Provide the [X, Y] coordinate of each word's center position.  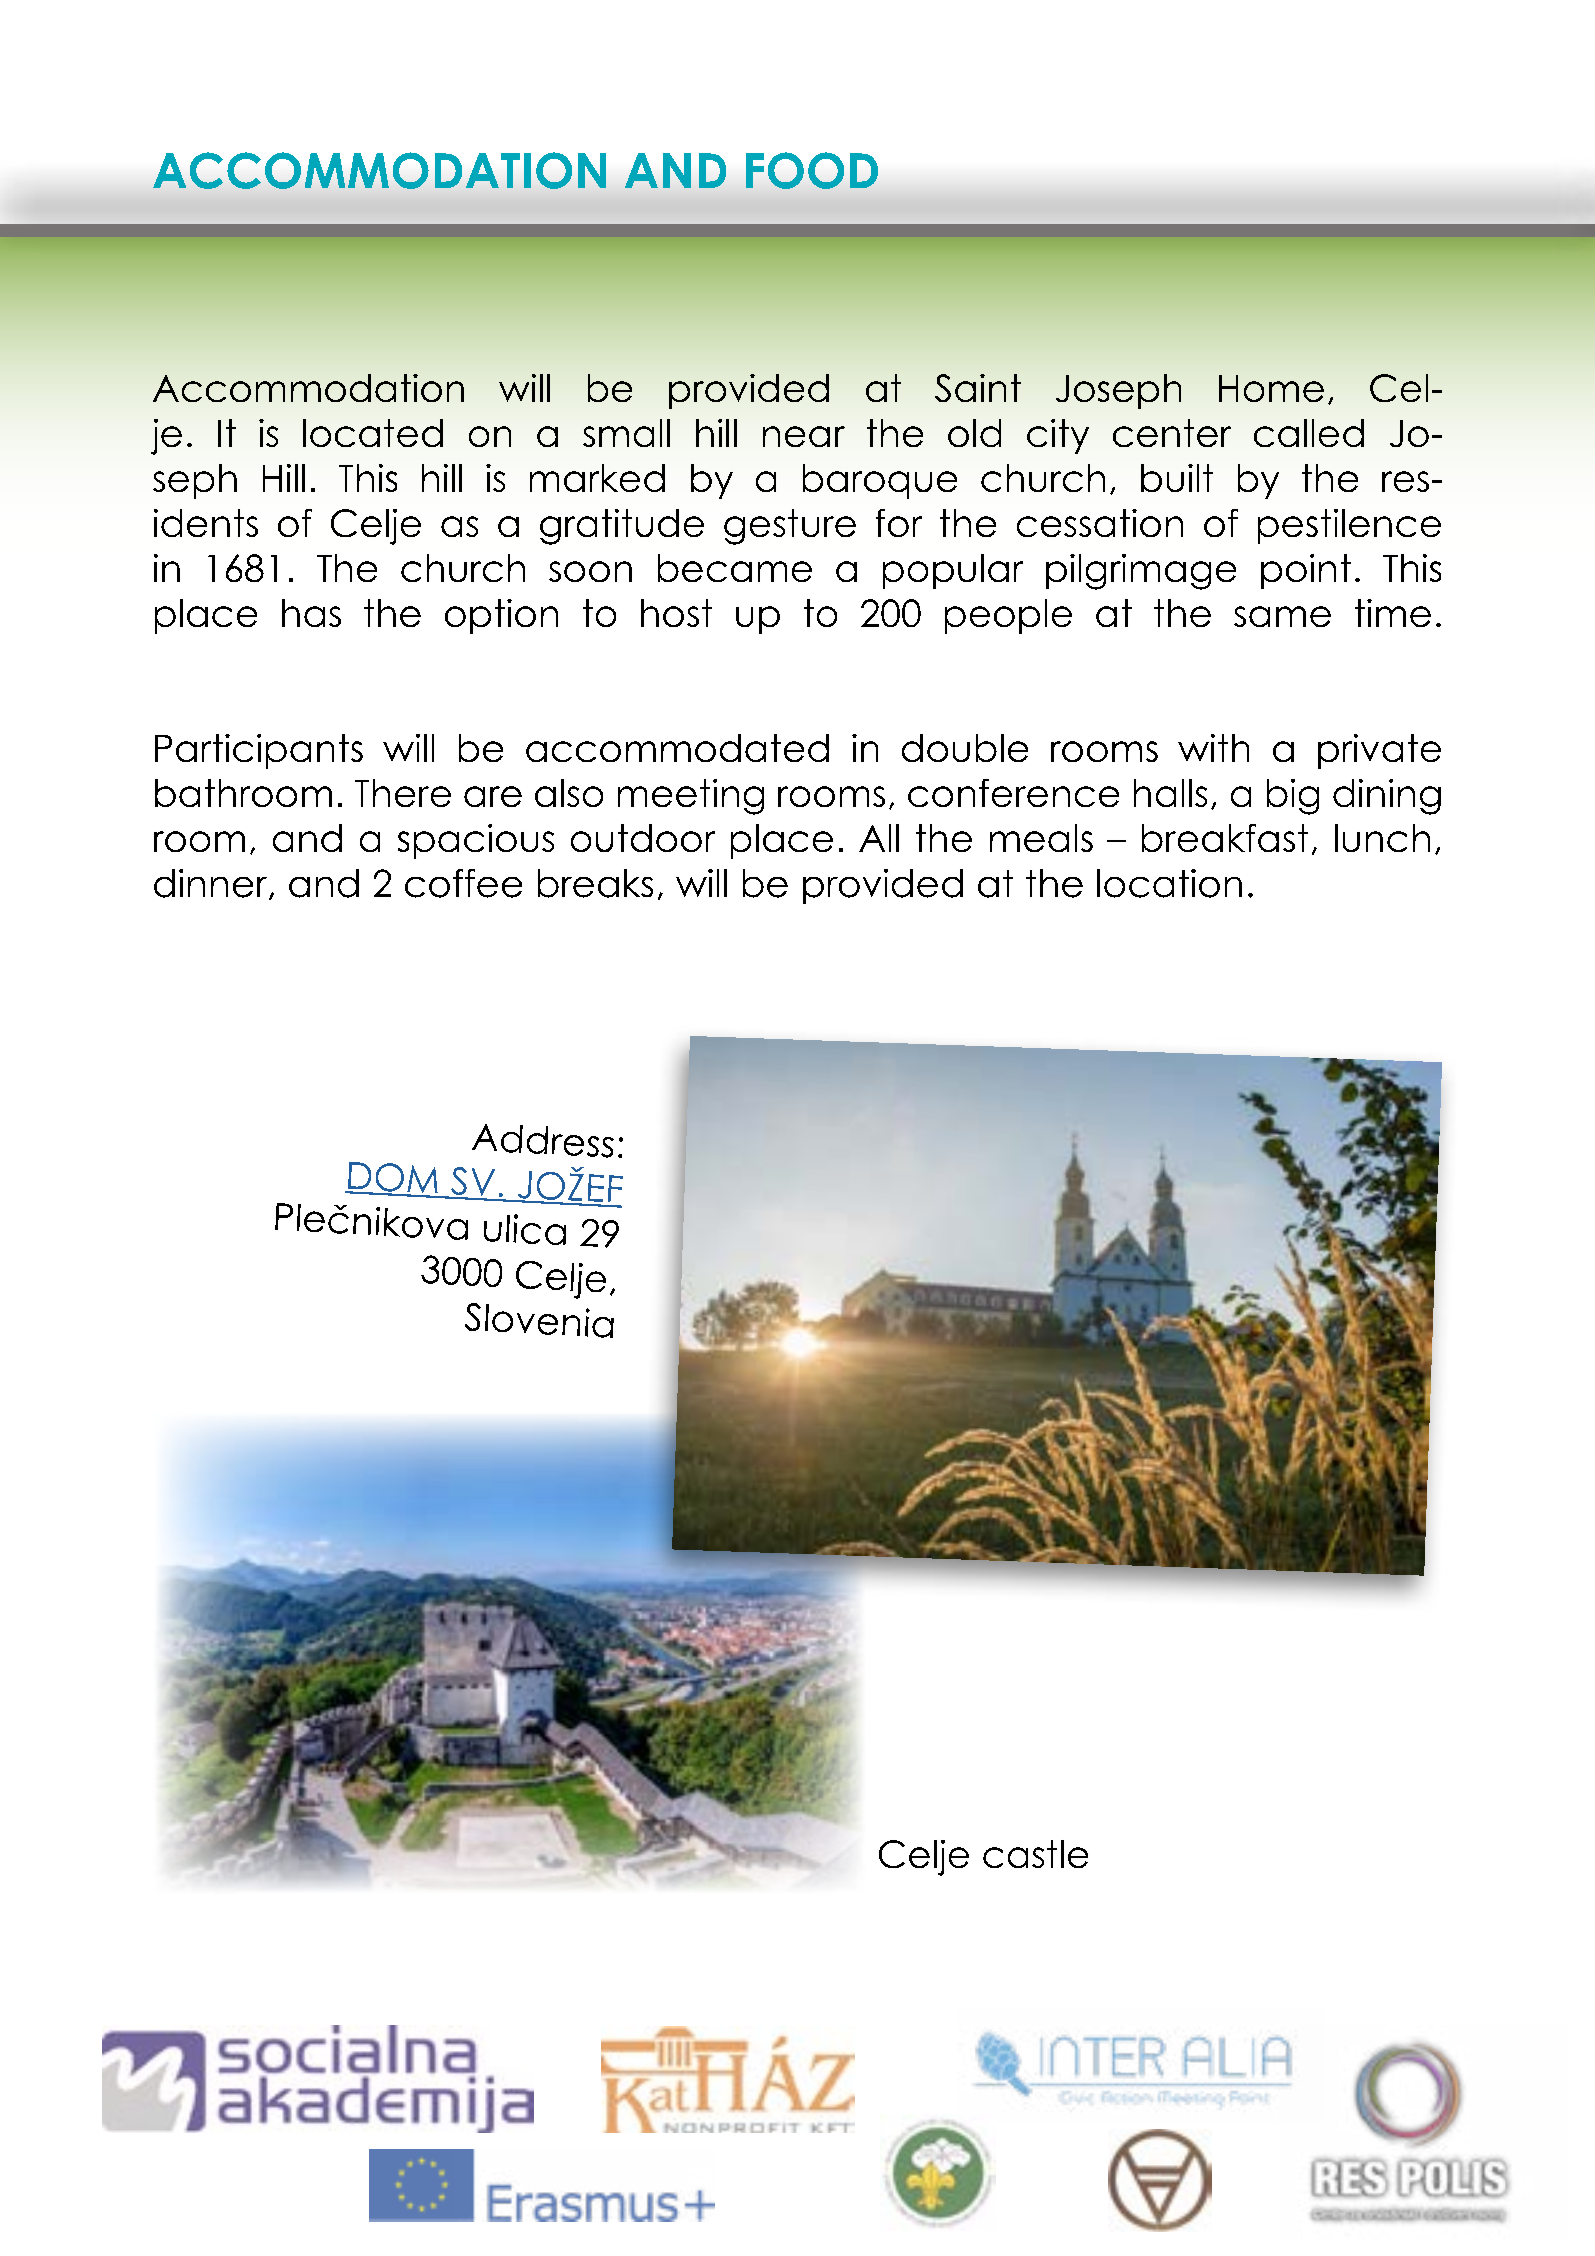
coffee [463, 883]
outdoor [643, 838]
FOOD [812, 170]
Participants [259, 751]
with [1213, 748]
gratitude [622, 527]
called [1309, 433]
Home [1271, 388]
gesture [790, 527]
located [373, 433]
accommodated [677, 748]
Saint [978, 388]
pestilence [1349, 526]
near [804, 436]
